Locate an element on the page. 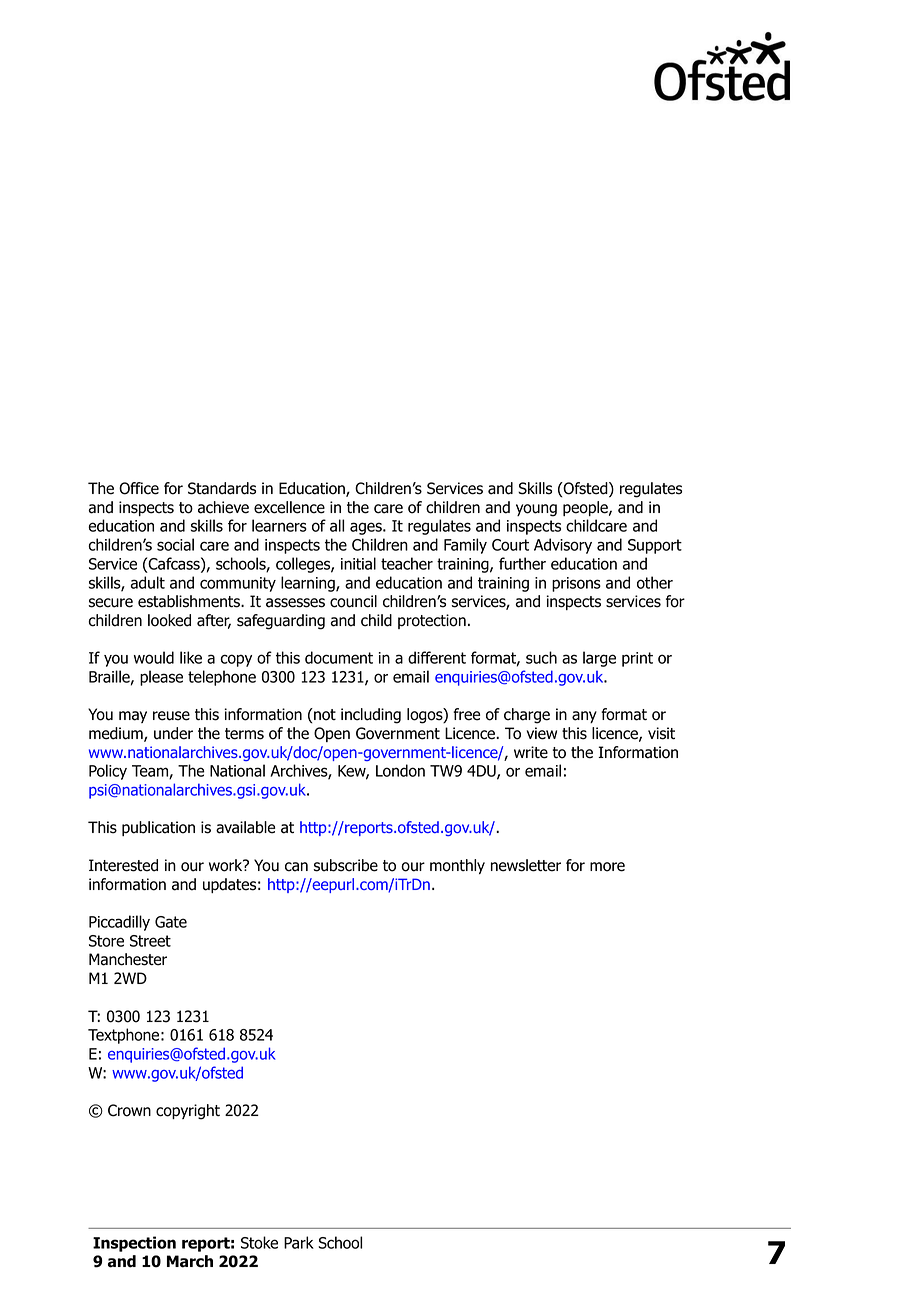  please is located at coordinates (161, 678).
